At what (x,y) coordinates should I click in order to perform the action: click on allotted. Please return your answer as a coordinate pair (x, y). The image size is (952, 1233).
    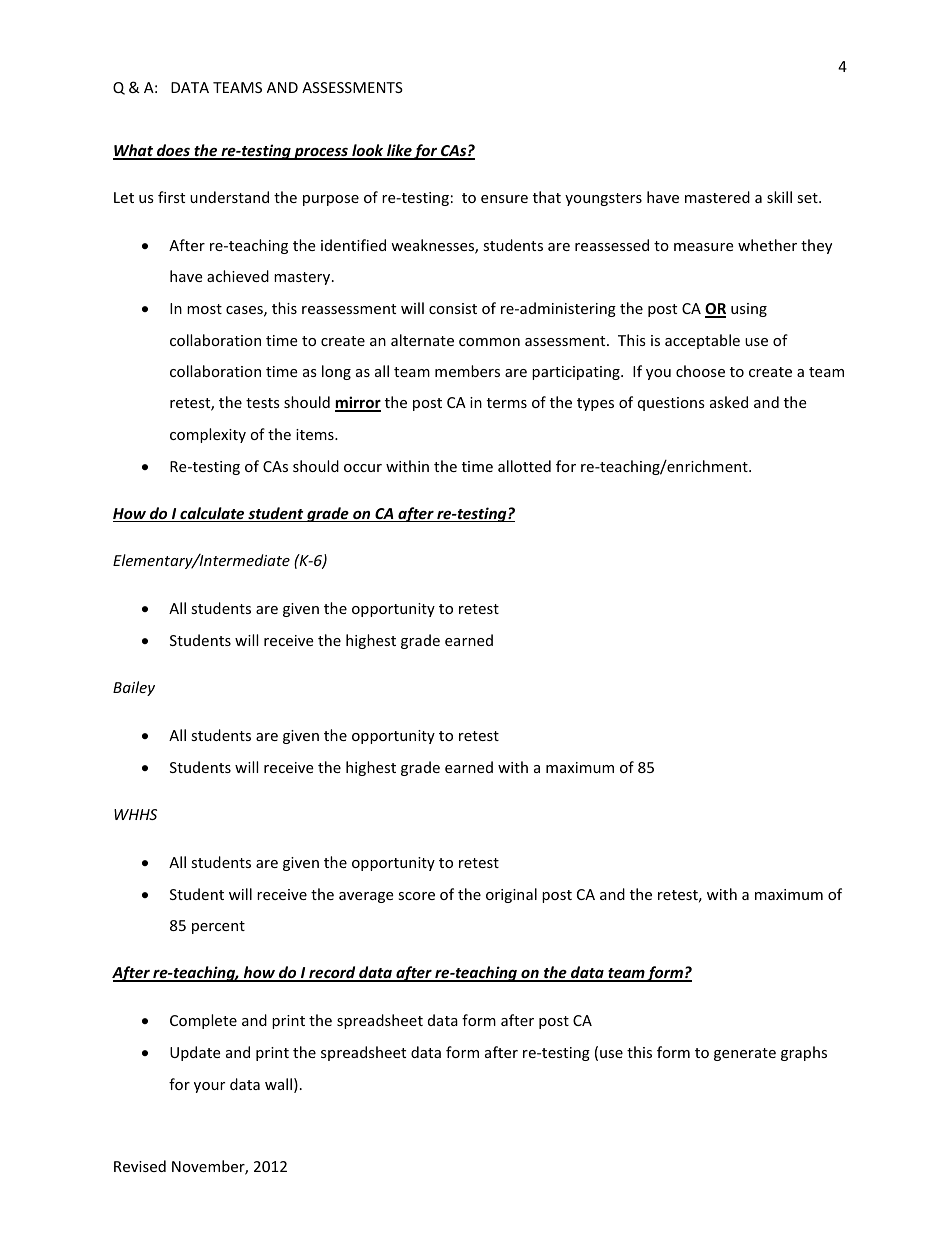
    Looking at the image, I should click on (524, 466).
